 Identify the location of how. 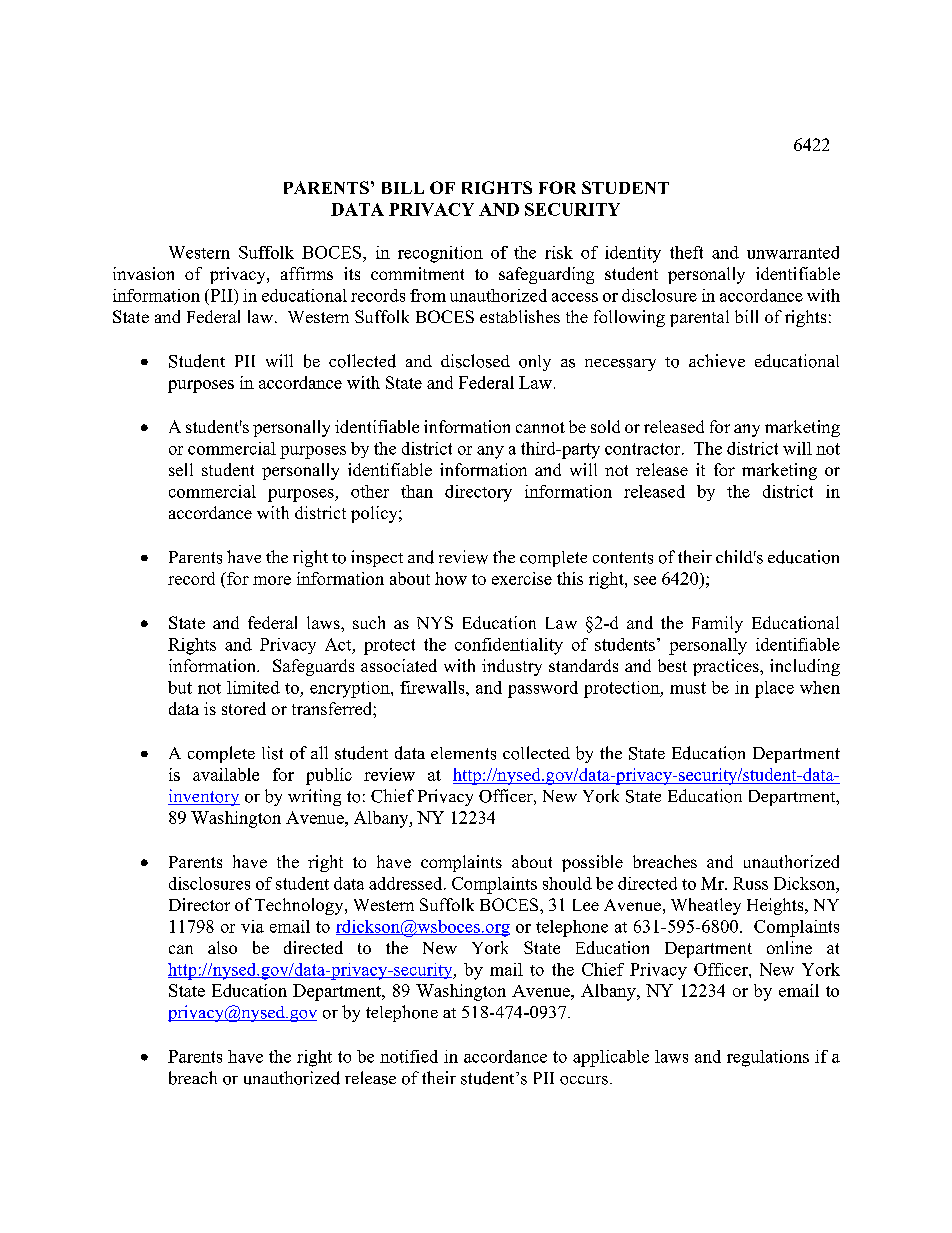
(451, 578).
